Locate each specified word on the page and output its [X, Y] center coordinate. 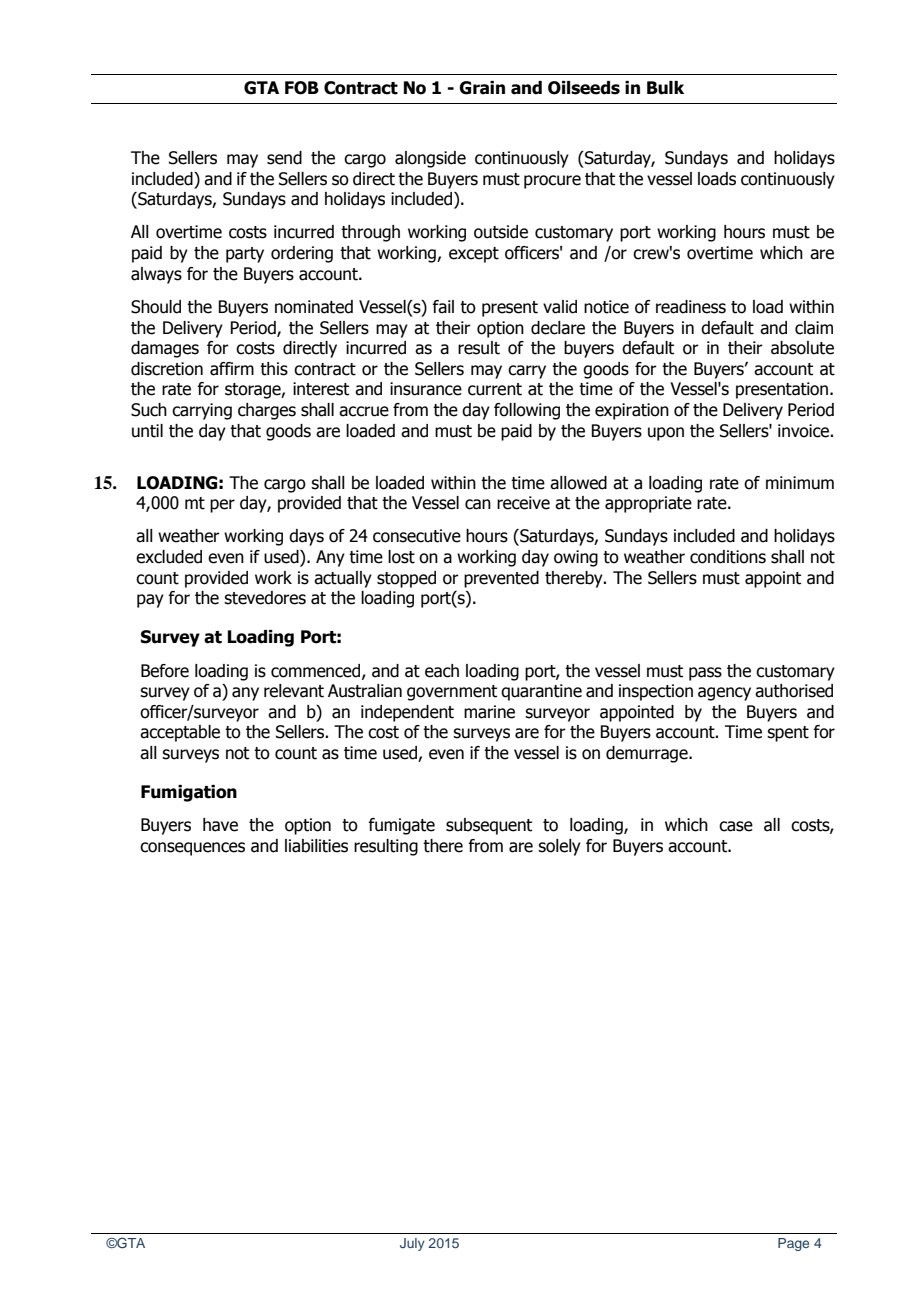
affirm [232, 369]
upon [666, 434]
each [442, 671]
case [736, 826]
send [284, 158]
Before [165, 671]
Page [793, 1244]
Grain [482, 88]
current [495, 389]
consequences [192, 849]
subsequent [489, 826]
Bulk [665, 88]
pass [705, 674]
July [412, 1244]
